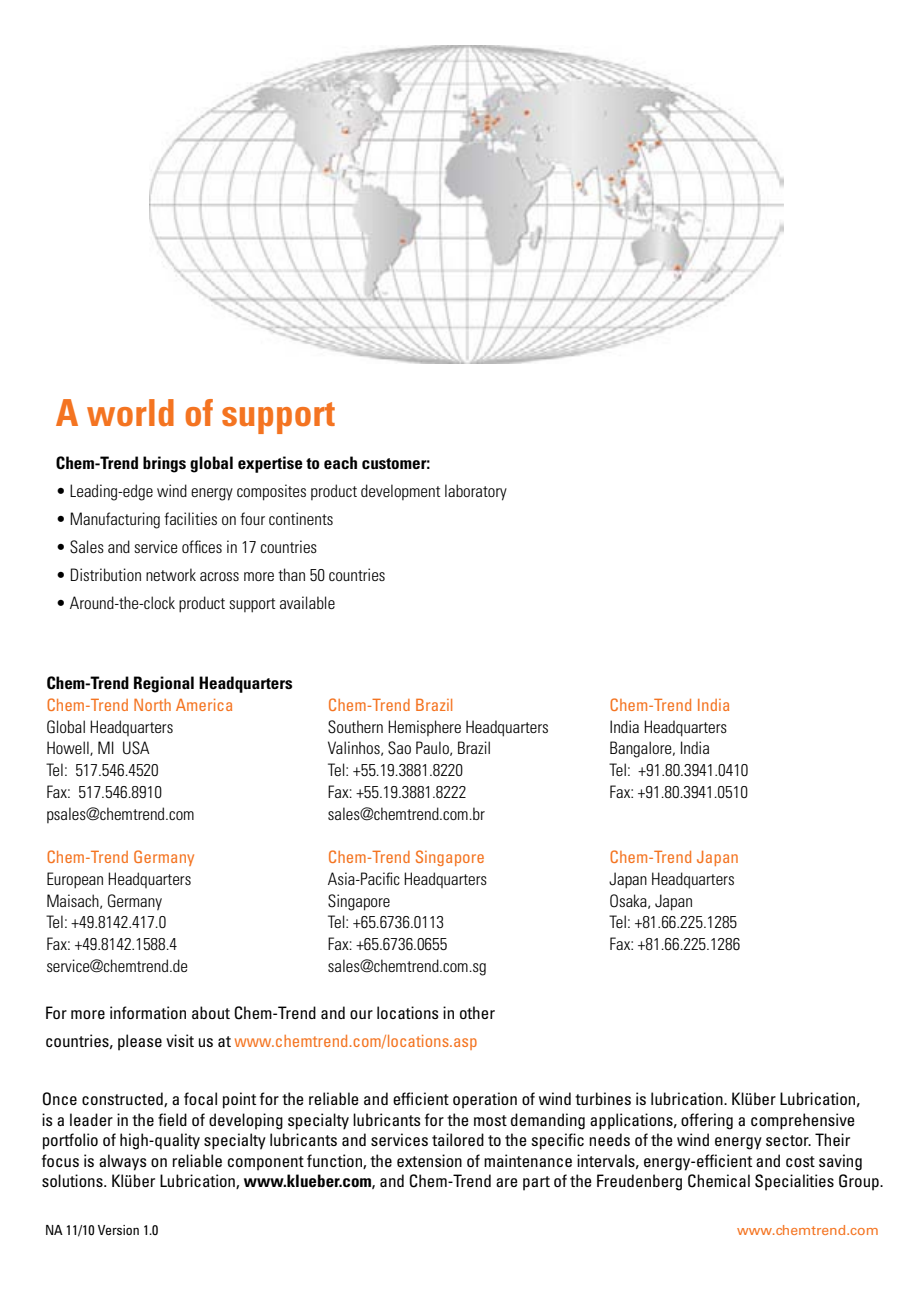  I want to click on Specialities, so click(794, 1182).
